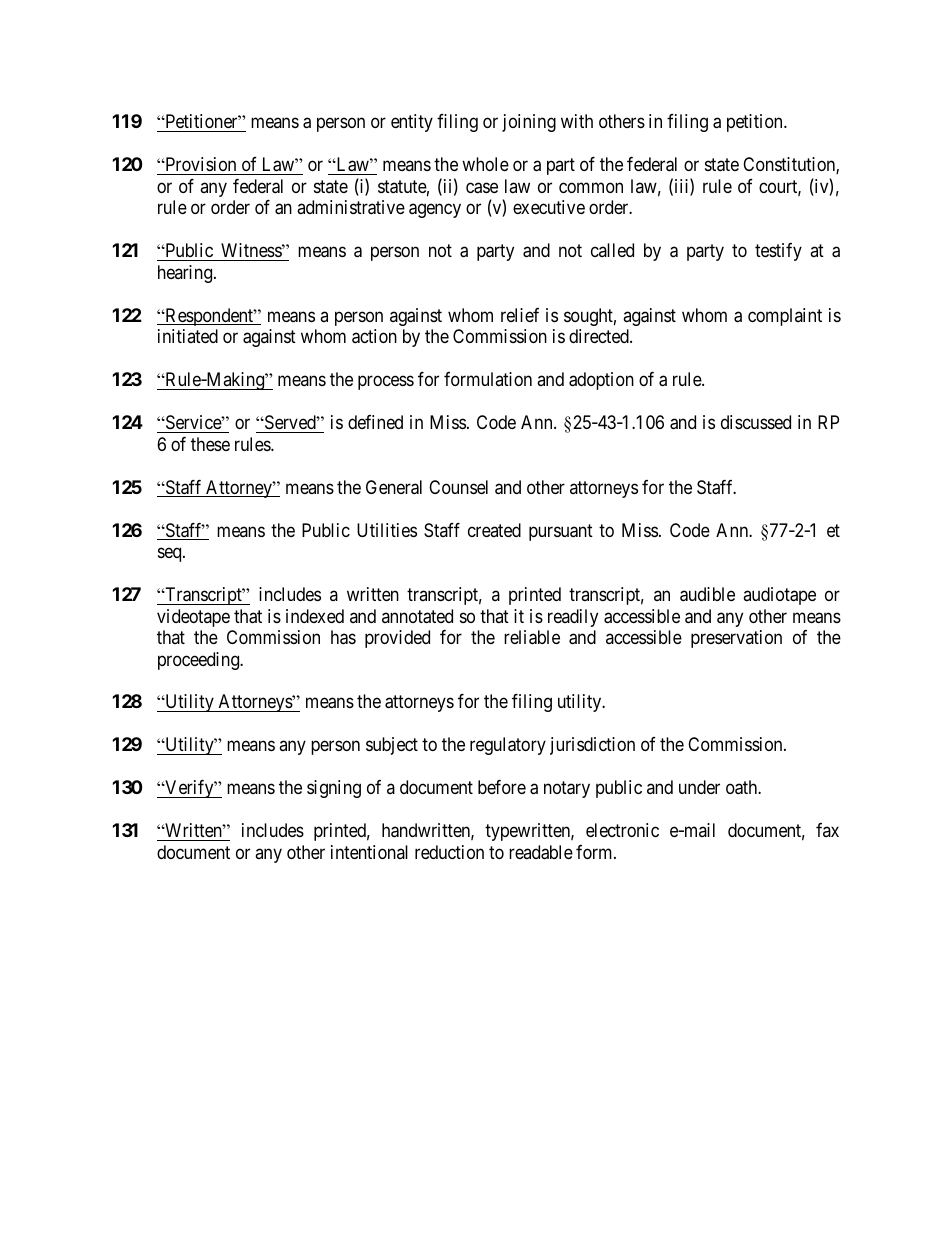 The image size is (952, 1233). What do you see at coordinates (351, 207) in the screenshot?
I see `administrative` at bounding box center [351, 207].
